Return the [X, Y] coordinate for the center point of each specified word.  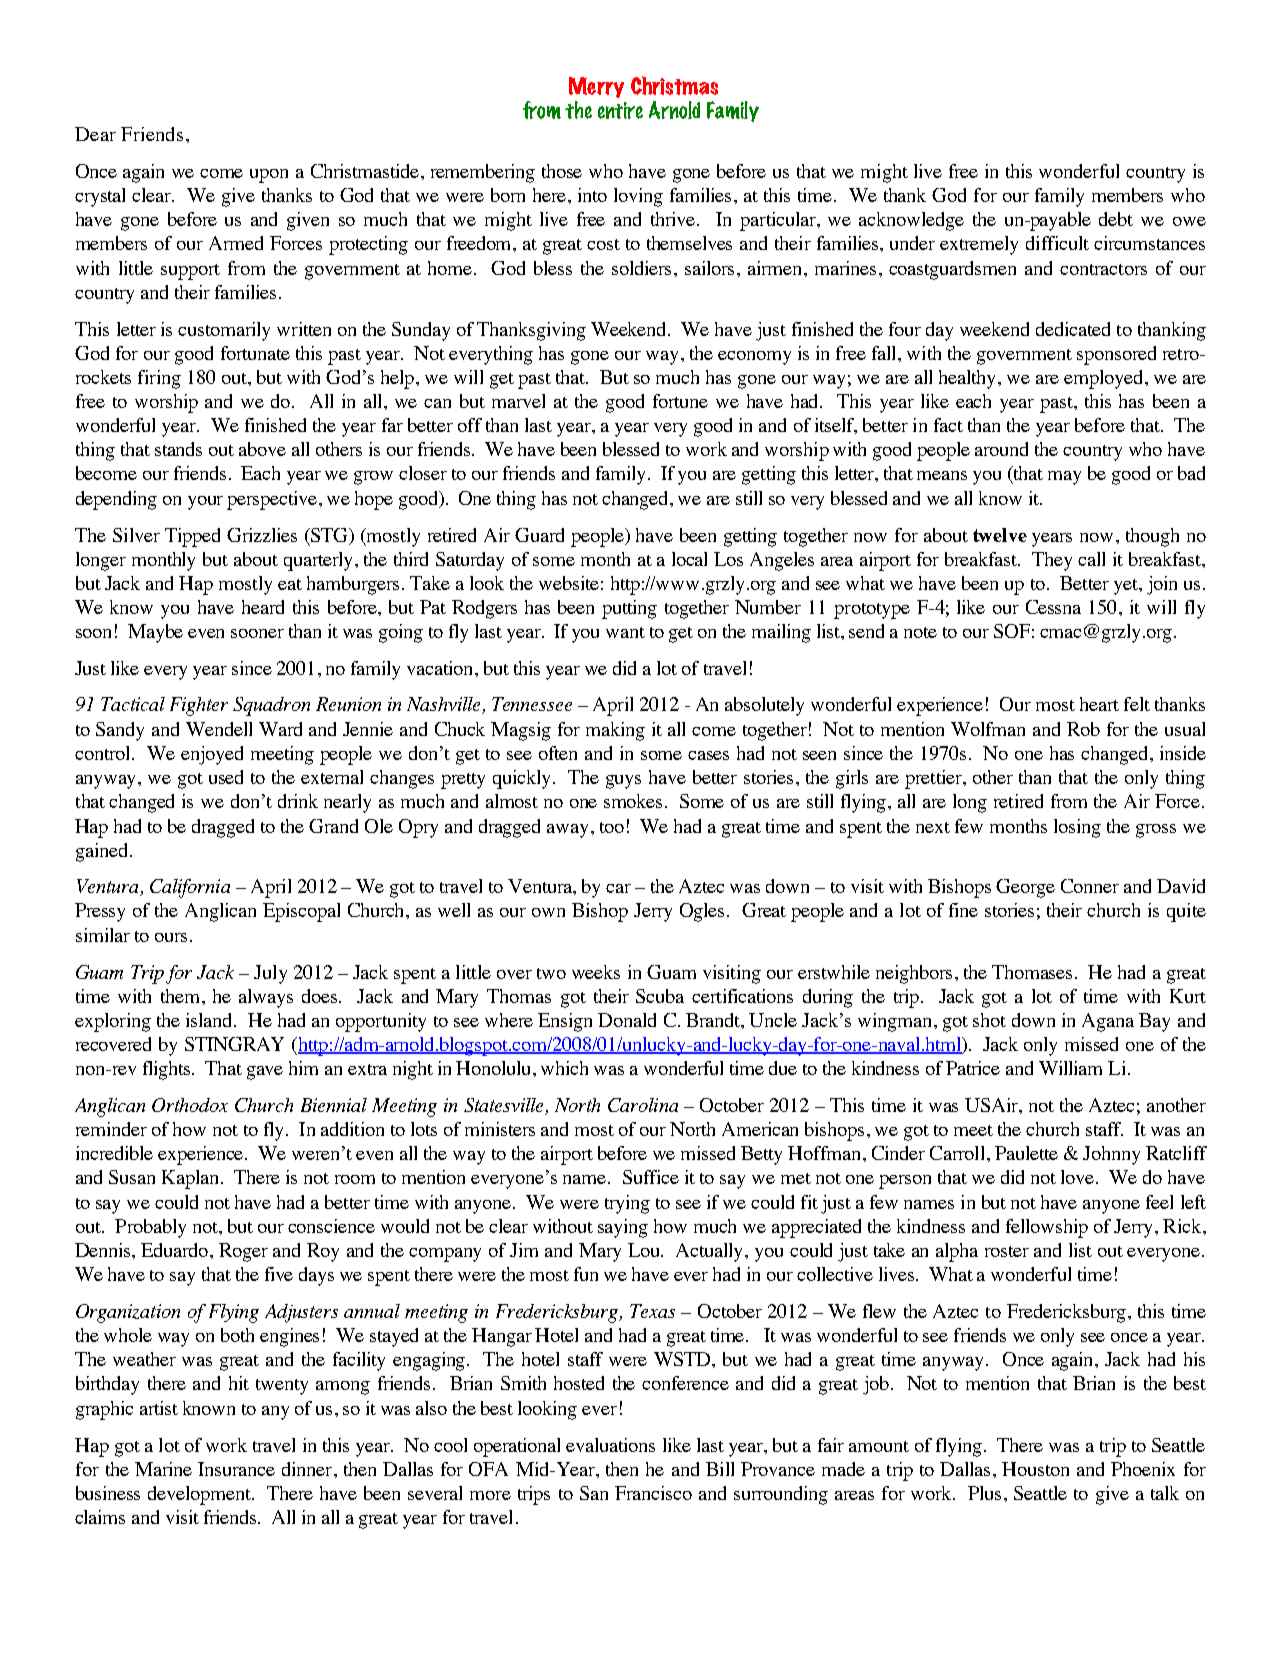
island [210, 1020]
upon [269, 176]
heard [263, 607]
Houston [1035, 1469]
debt [1116, 219]
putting [629, 609]
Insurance [236, 1469]
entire [620, 110]
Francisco [653, 1493]
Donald [627, 1020]
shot [989, 1020]
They [1052, 561]
